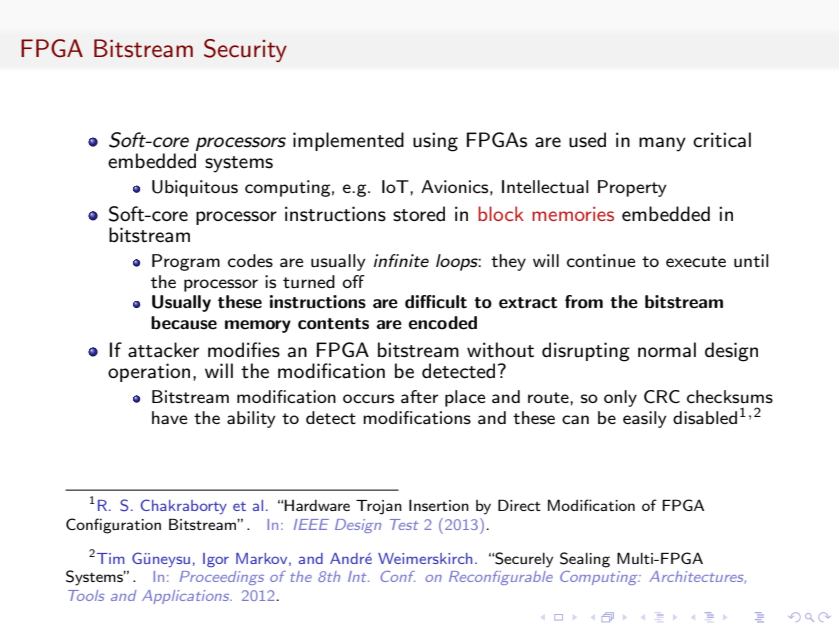 The image size is (839, 630). I want to click on Architectures, so click(697, 577).
